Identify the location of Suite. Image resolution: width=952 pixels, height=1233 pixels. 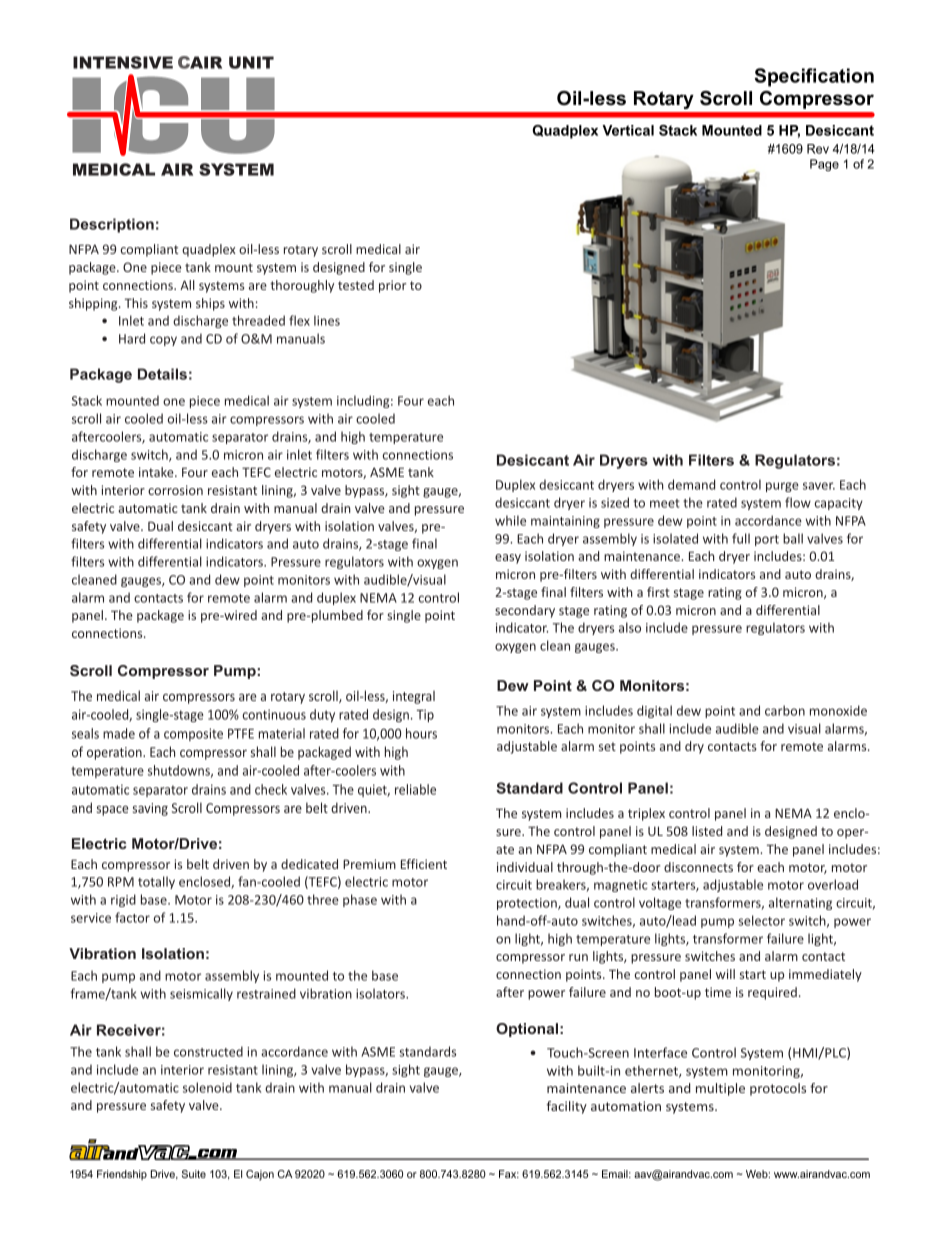
(194, 1174).
